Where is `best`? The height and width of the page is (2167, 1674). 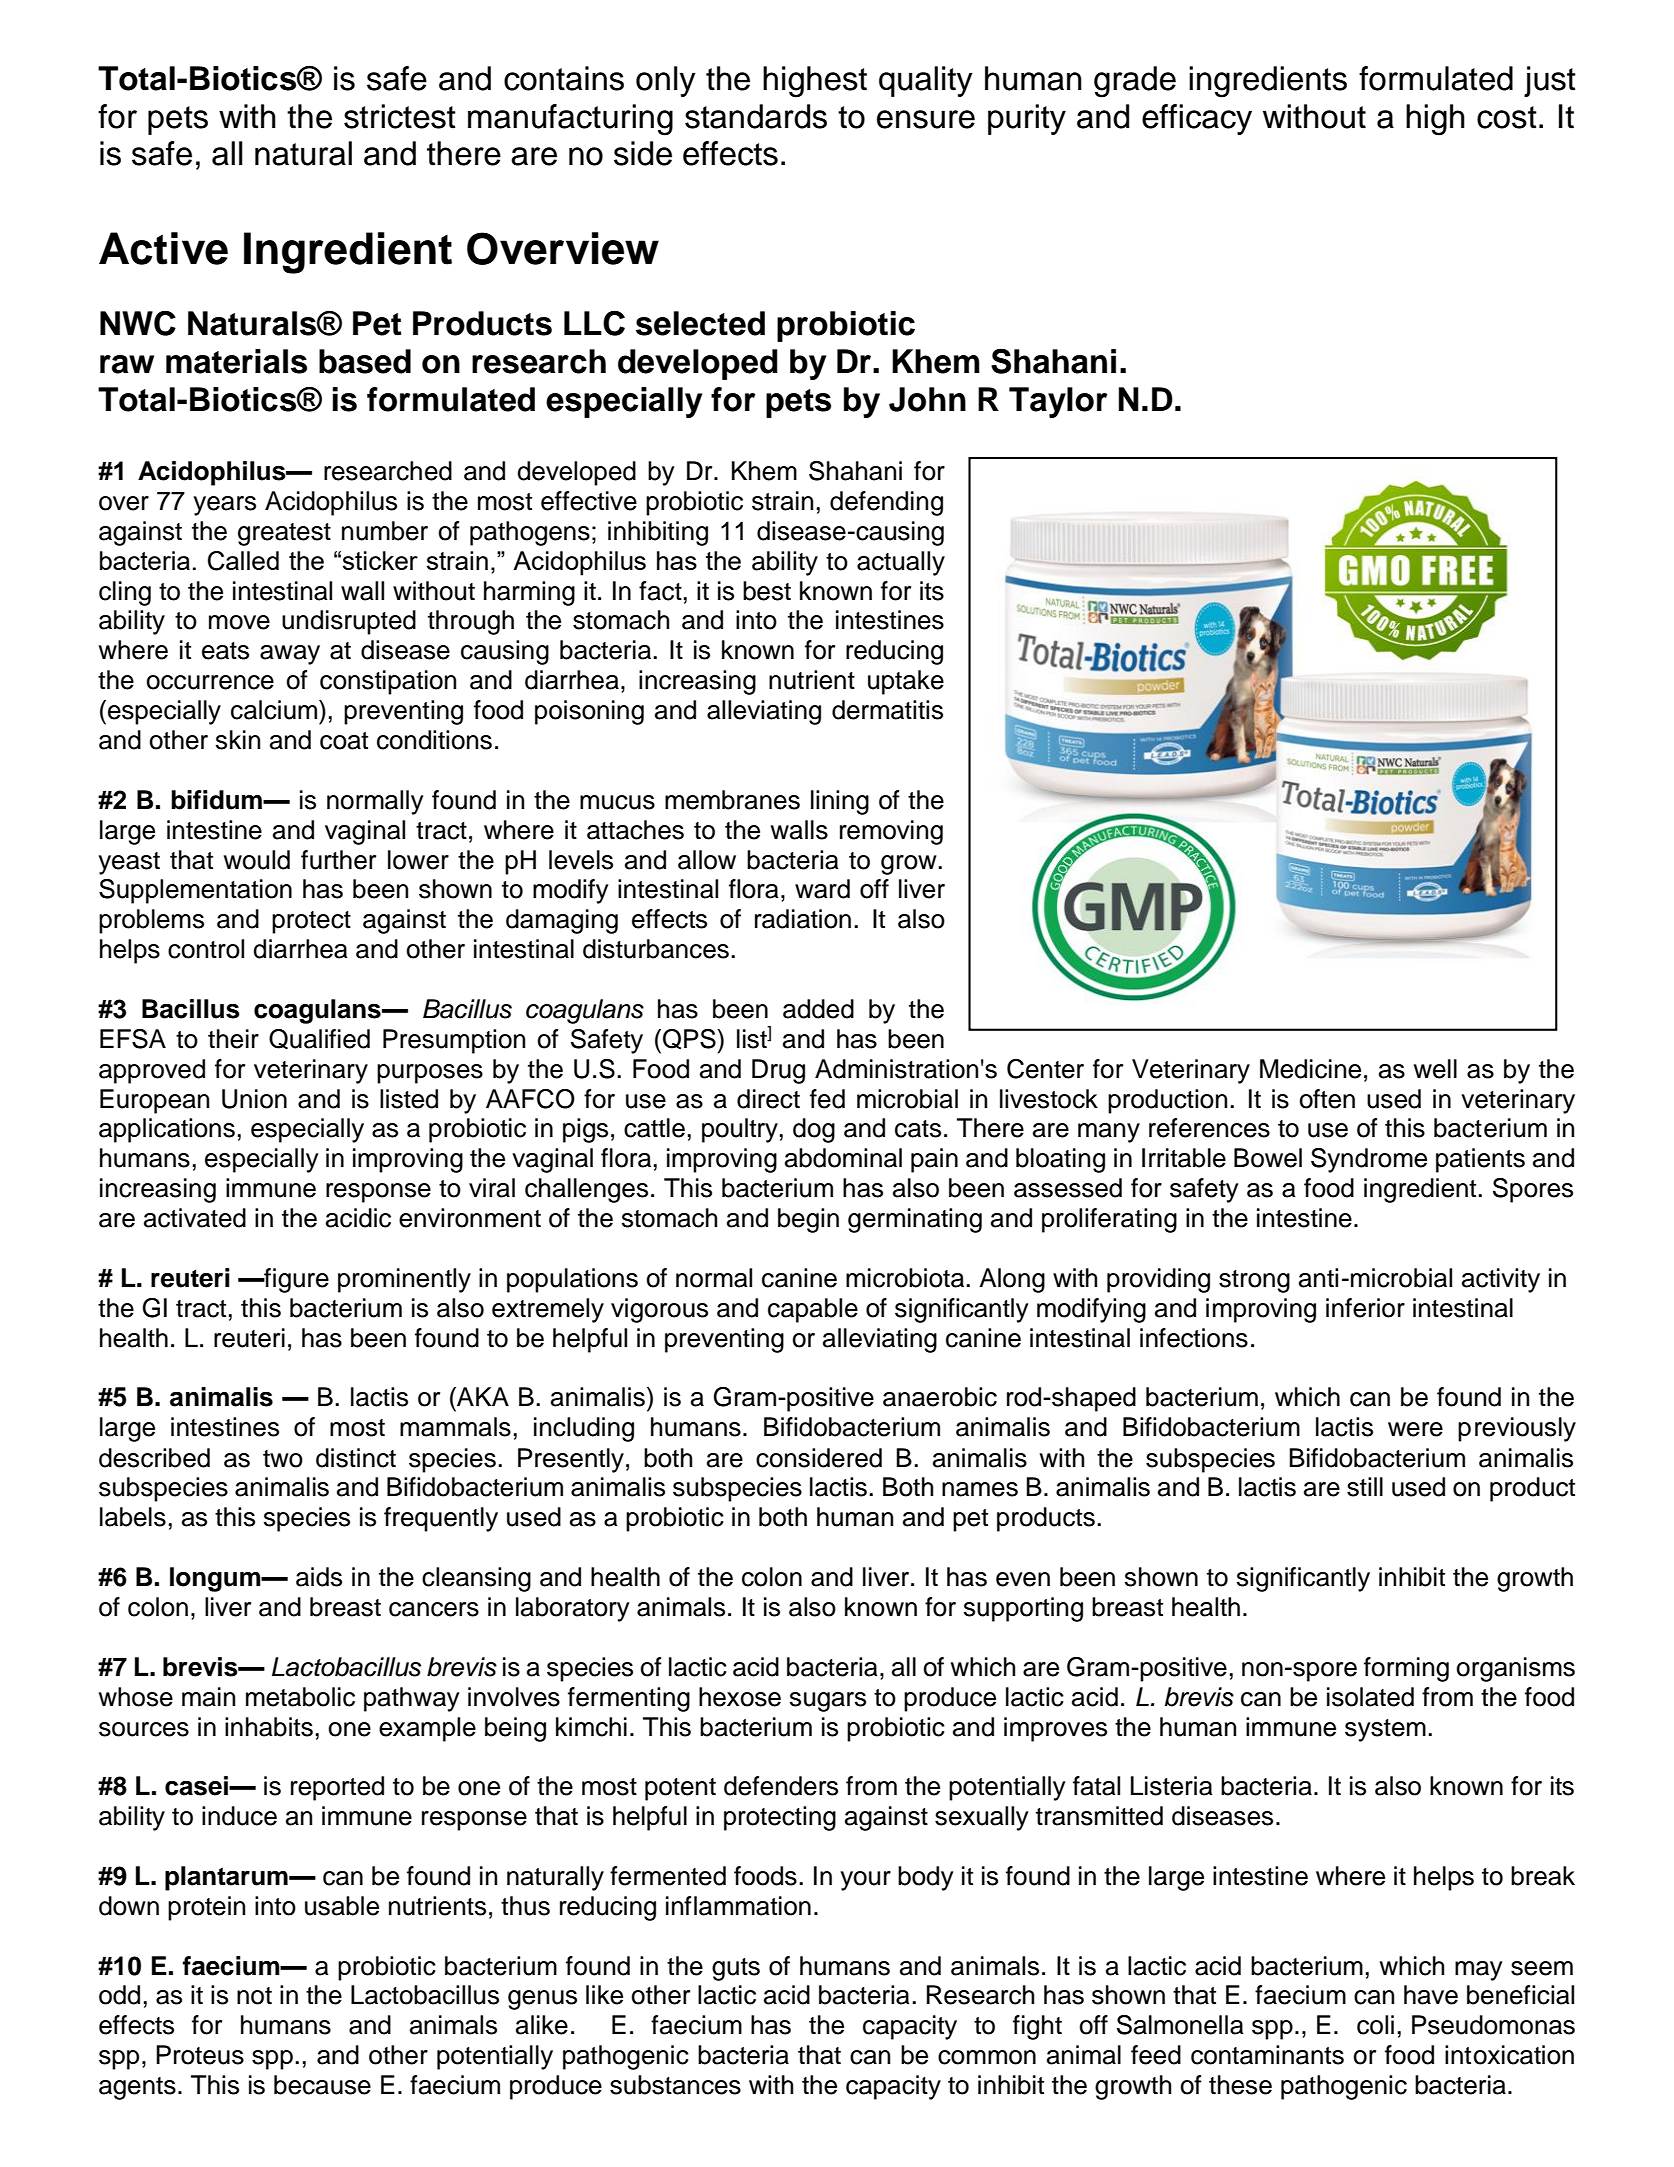 best is located at coordinates (767, 591).
